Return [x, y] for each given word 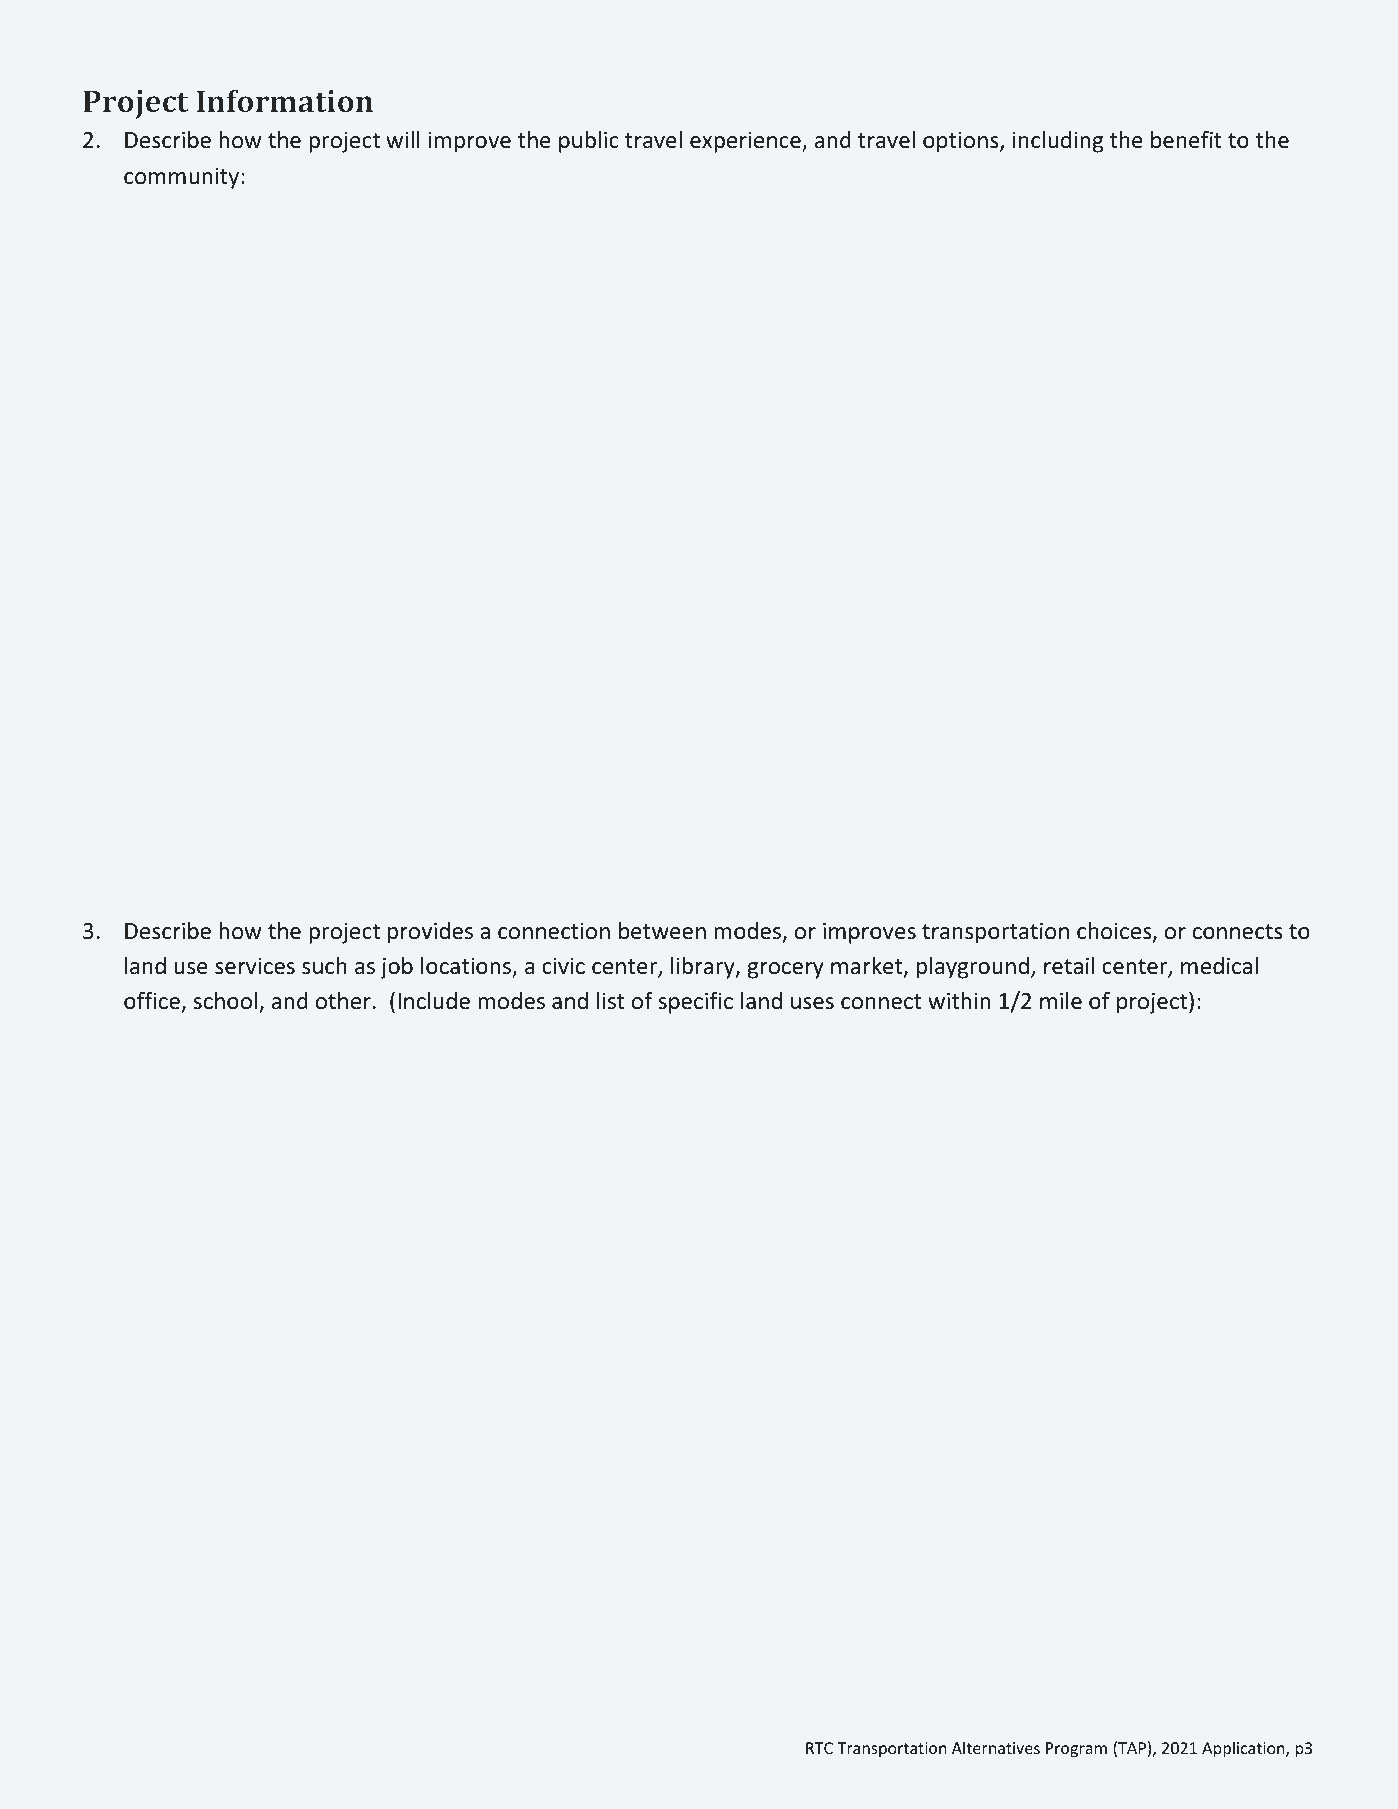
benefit [1186, 140]
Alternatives [996, 1747]
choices [1115, 932]
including [1058, 142]
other [343, 1001]
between [662, 931]
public [589, 142]
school [225, 1001]
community [181, 178]
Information [285, 100]
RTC [819, 1748]
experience [746, 142]
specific [695, 1002]
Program [1076, 1750]
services [255, 966]
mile [1061, 1001]
